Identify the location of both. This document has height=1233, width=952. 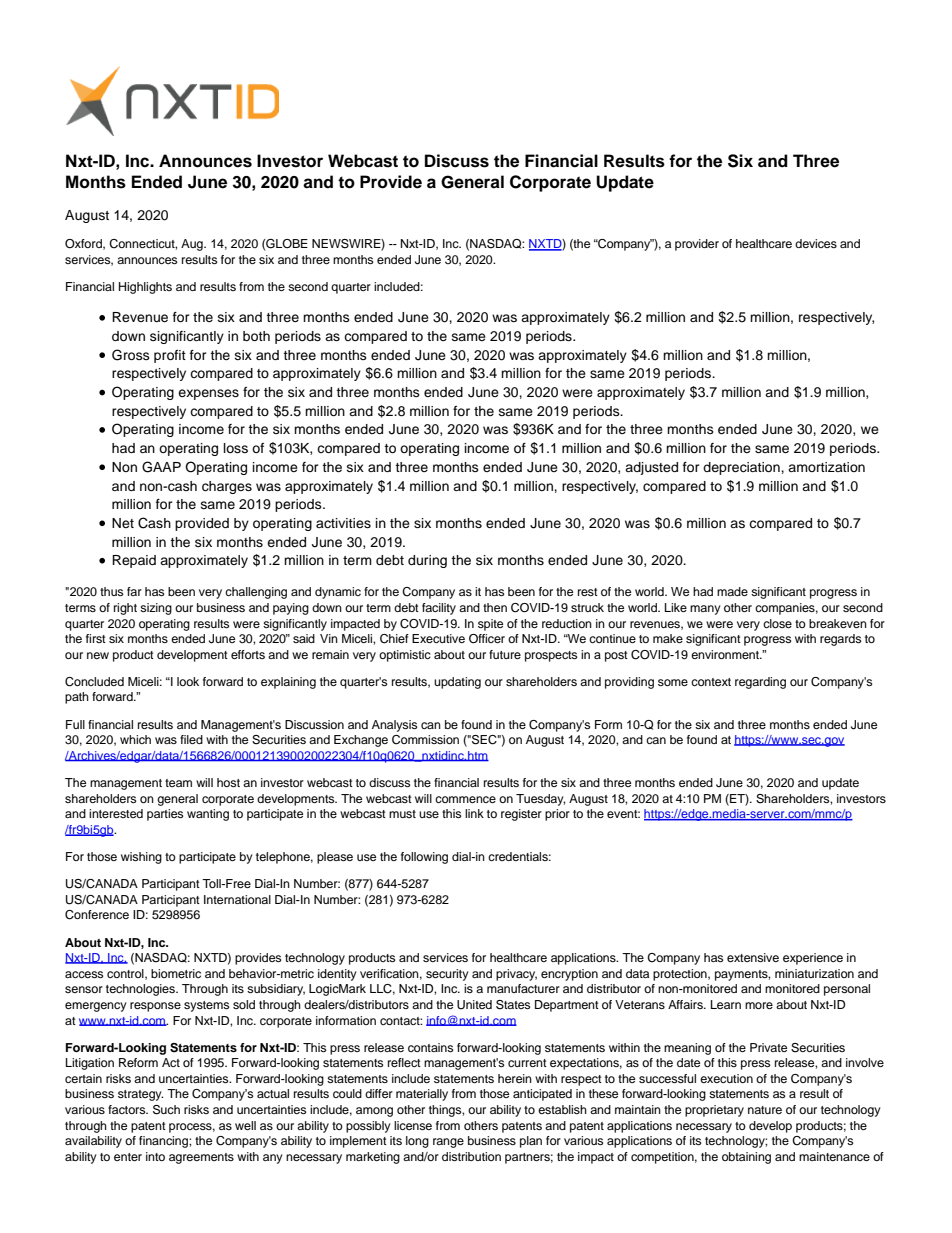
(256, 336).
